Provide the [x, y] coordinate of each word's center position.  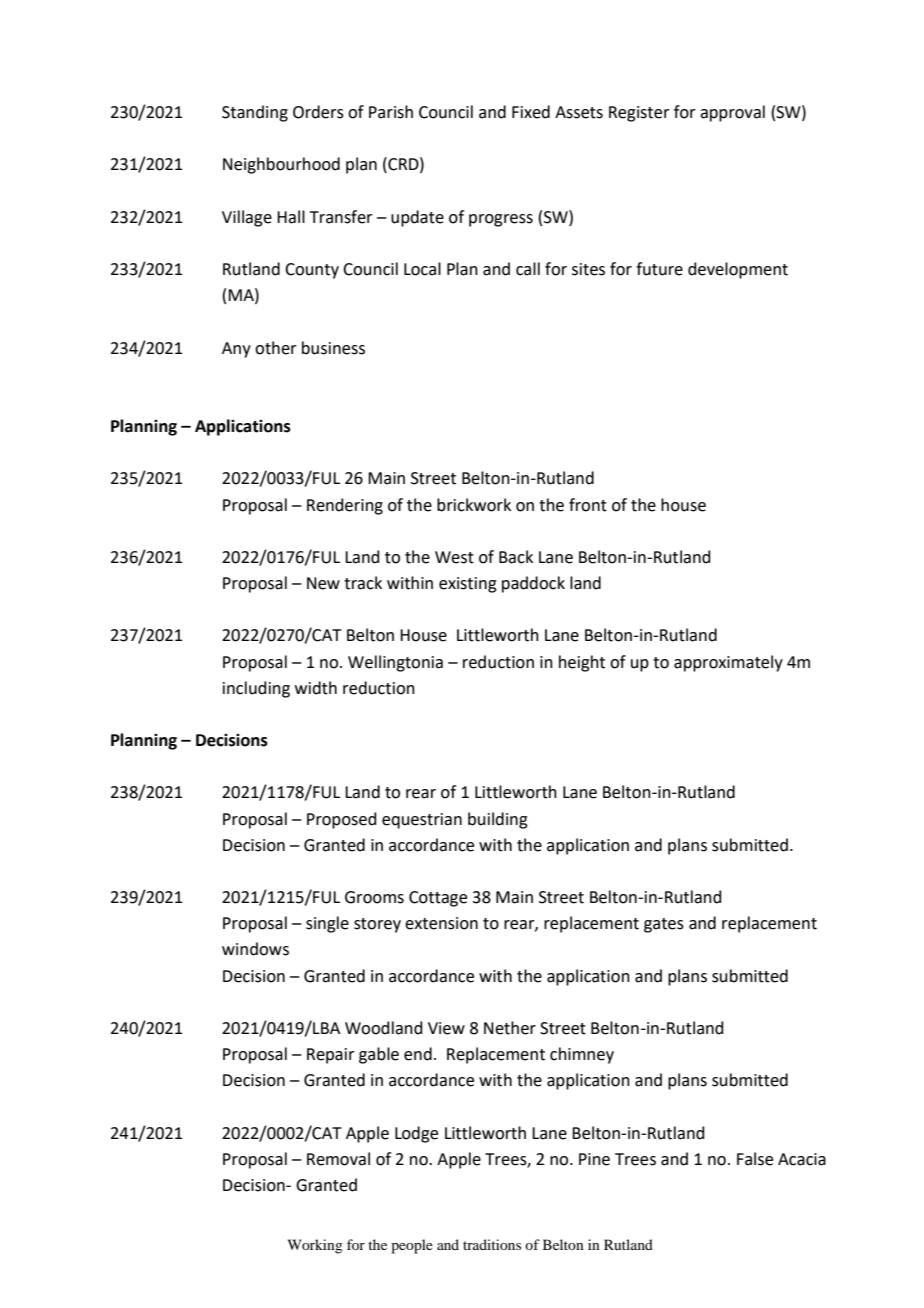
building [498, 820]
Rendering [345, 506]
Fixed [531, 112]
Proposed [342, 820]
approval [732, 113]
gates [664, 925]
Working [315, 1246]
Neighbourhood [281, 165]
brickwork [474, 505]
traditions [492, 1244]
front [588, 505]
